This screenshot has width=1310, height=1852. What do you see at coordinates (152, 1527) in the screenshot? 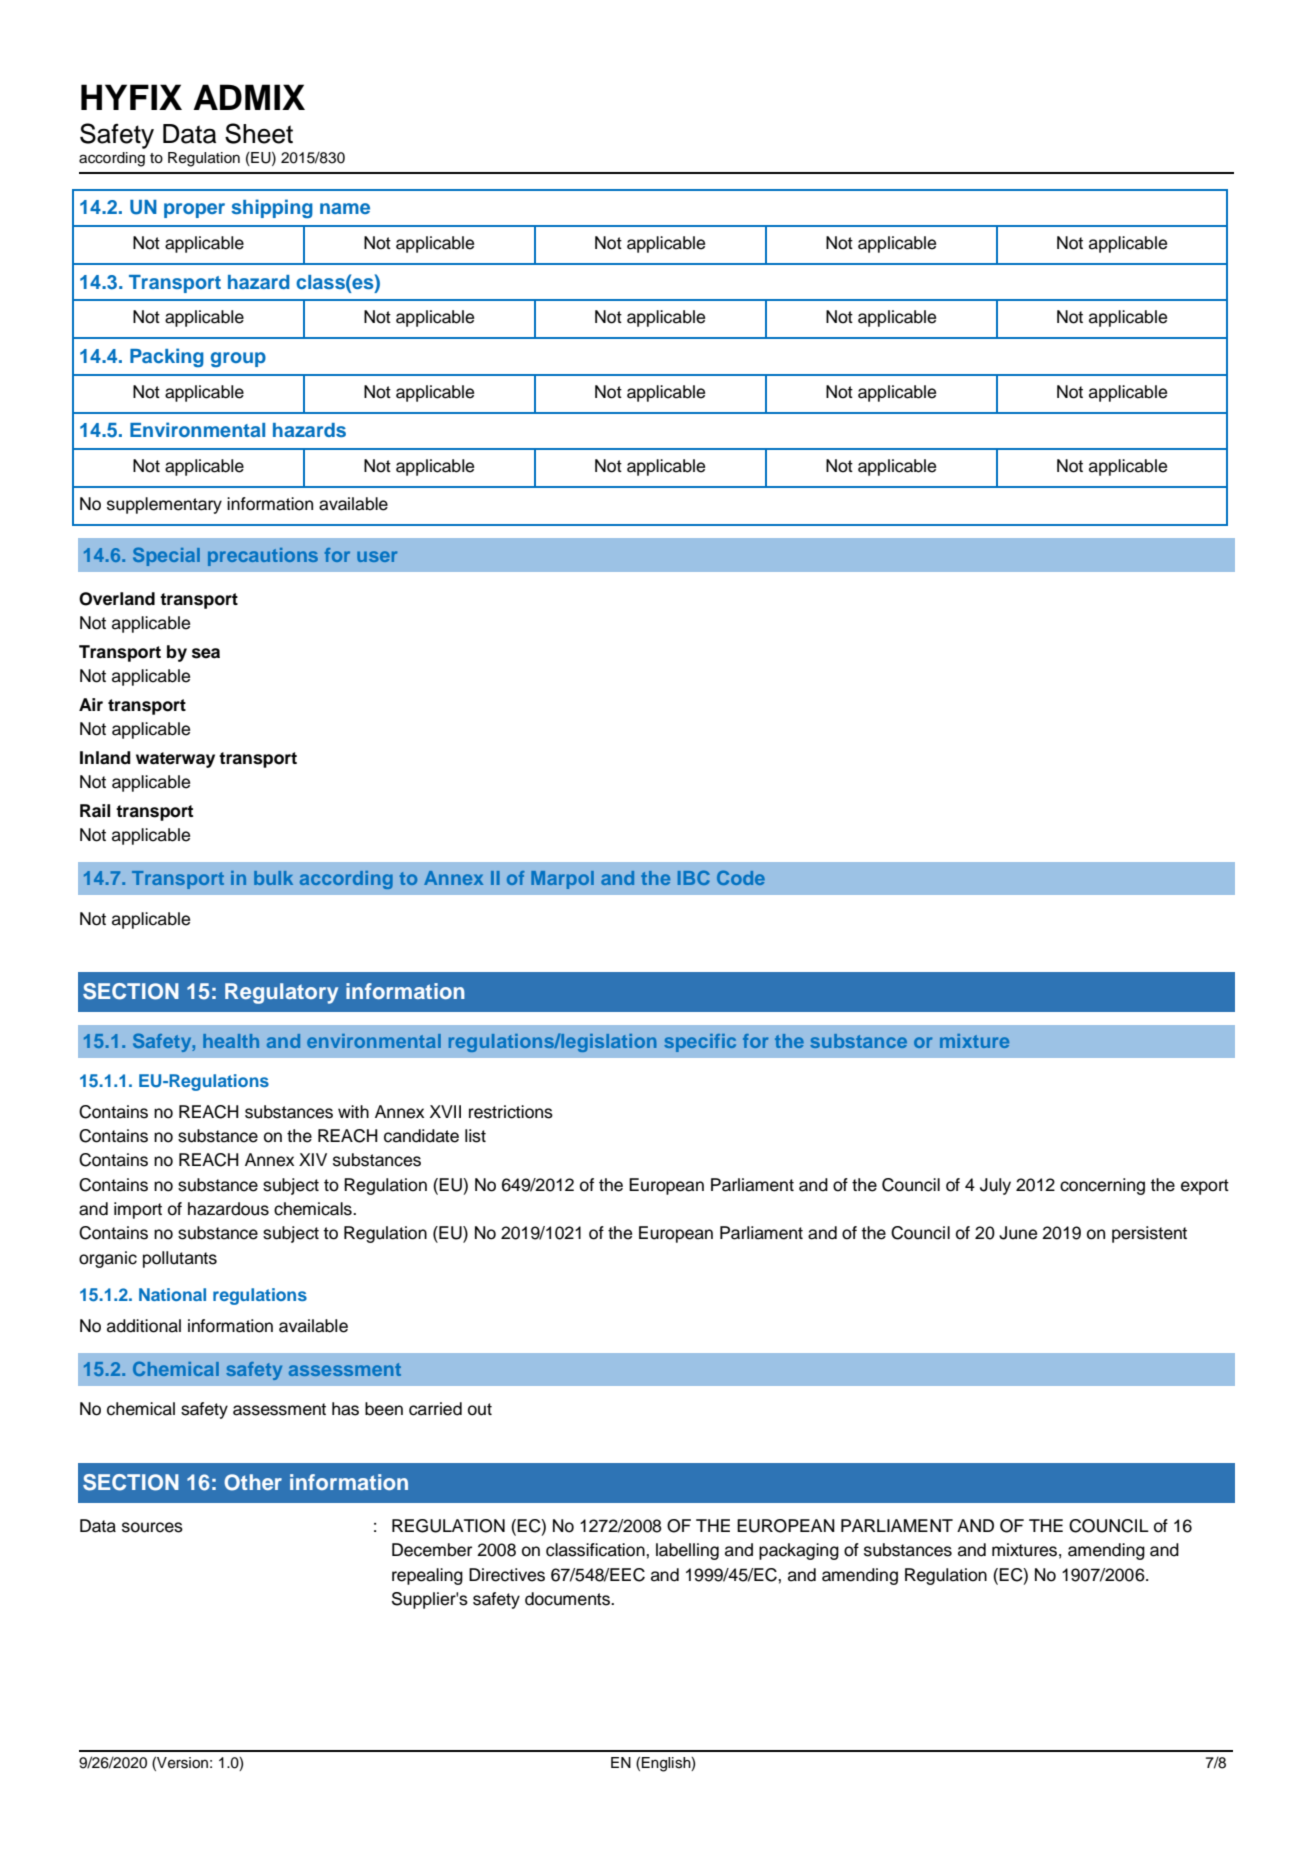
I see `sources` at bounding box center [152, 1527].
